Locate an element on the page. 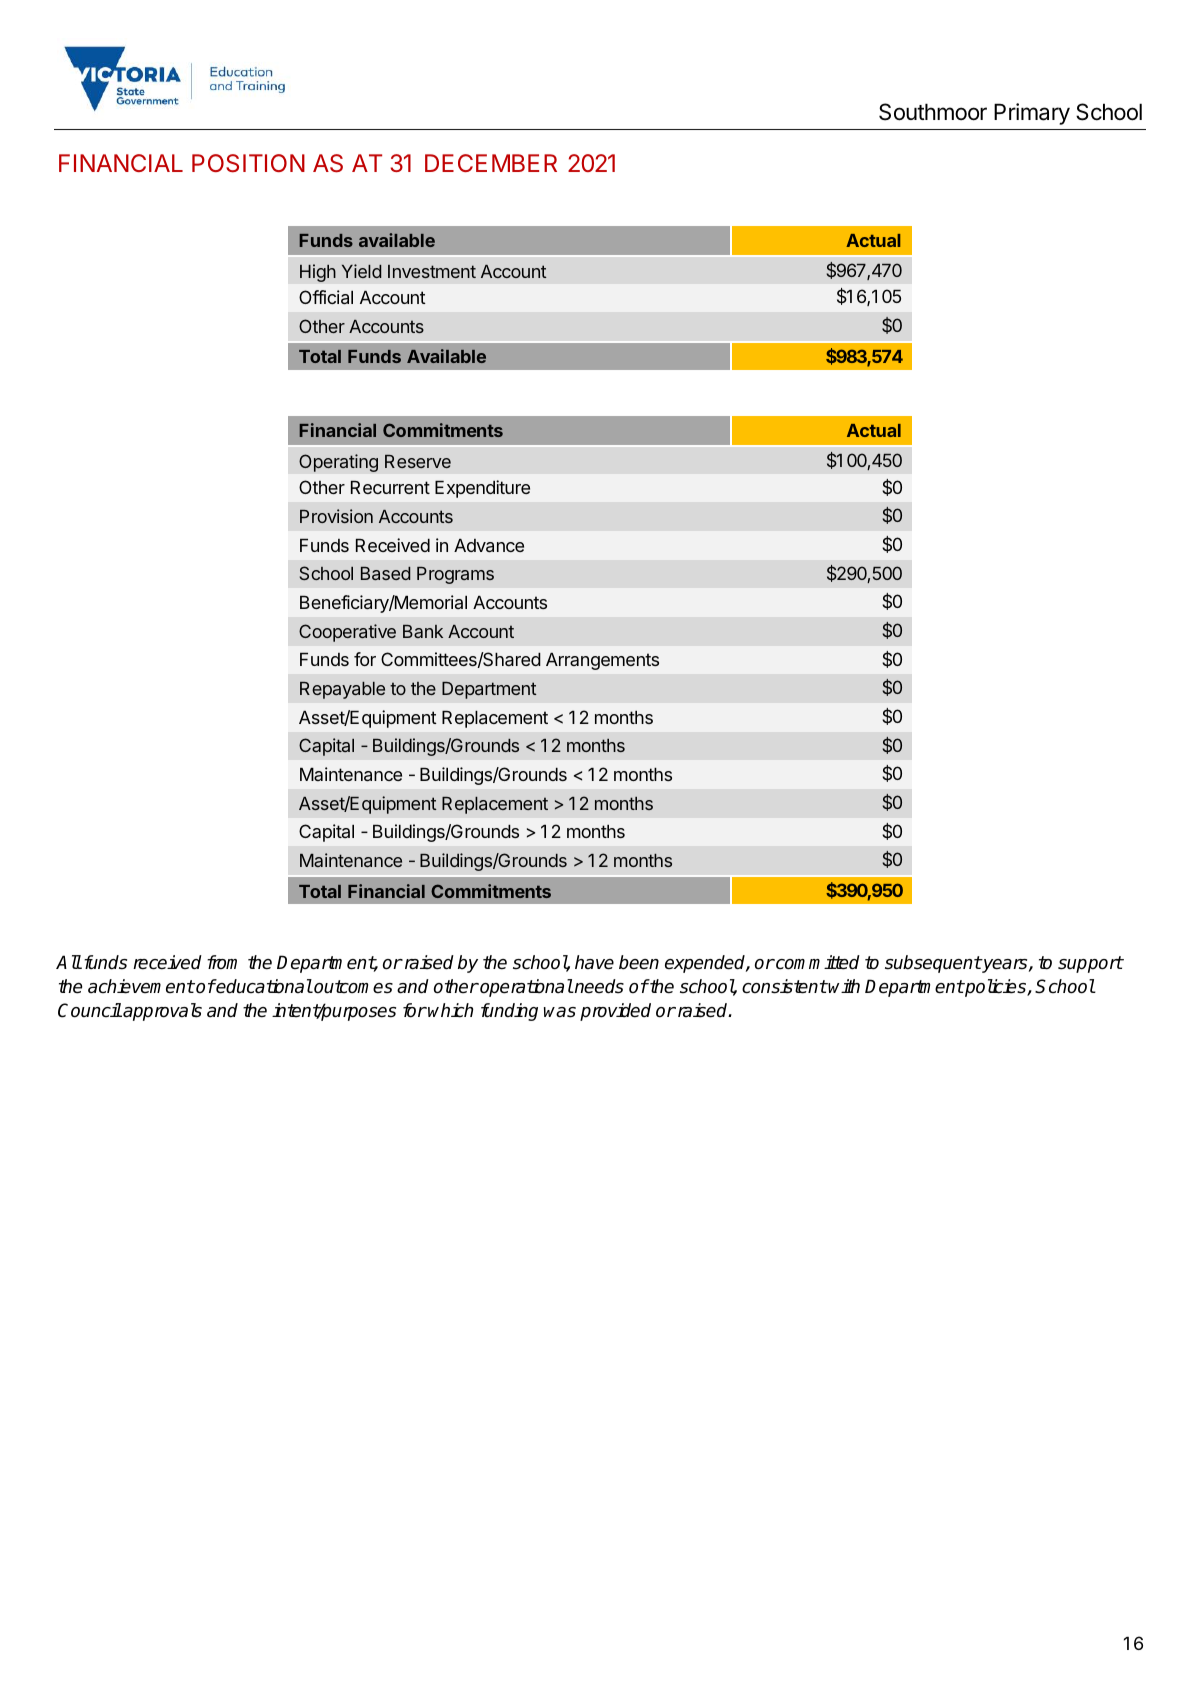 This page has width=1200, height=1699. Primary is located at coordinates (1032, 114).
